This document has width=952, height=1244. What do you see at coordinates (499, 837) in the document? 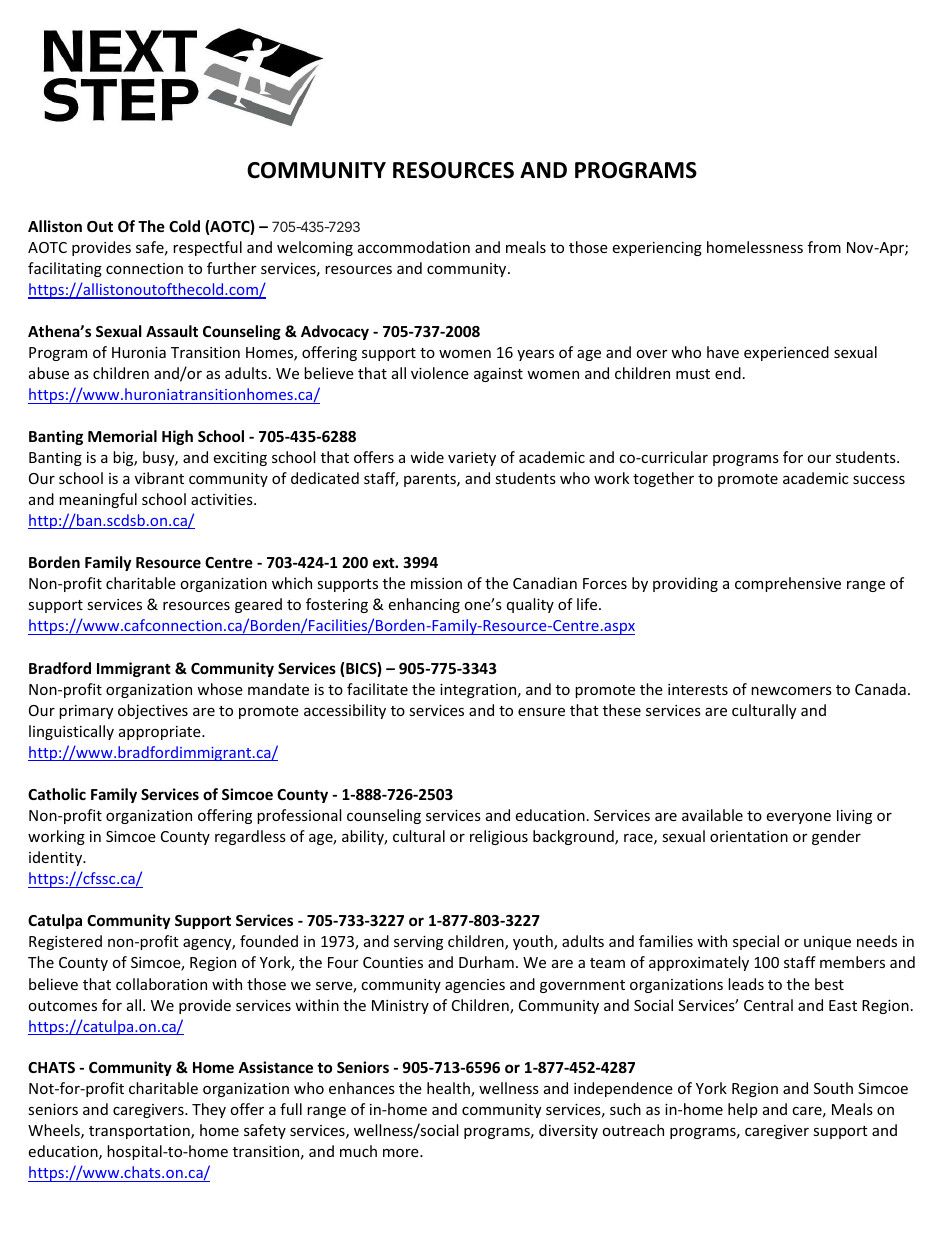
I see `religious` at bounding box center [499, 837].
